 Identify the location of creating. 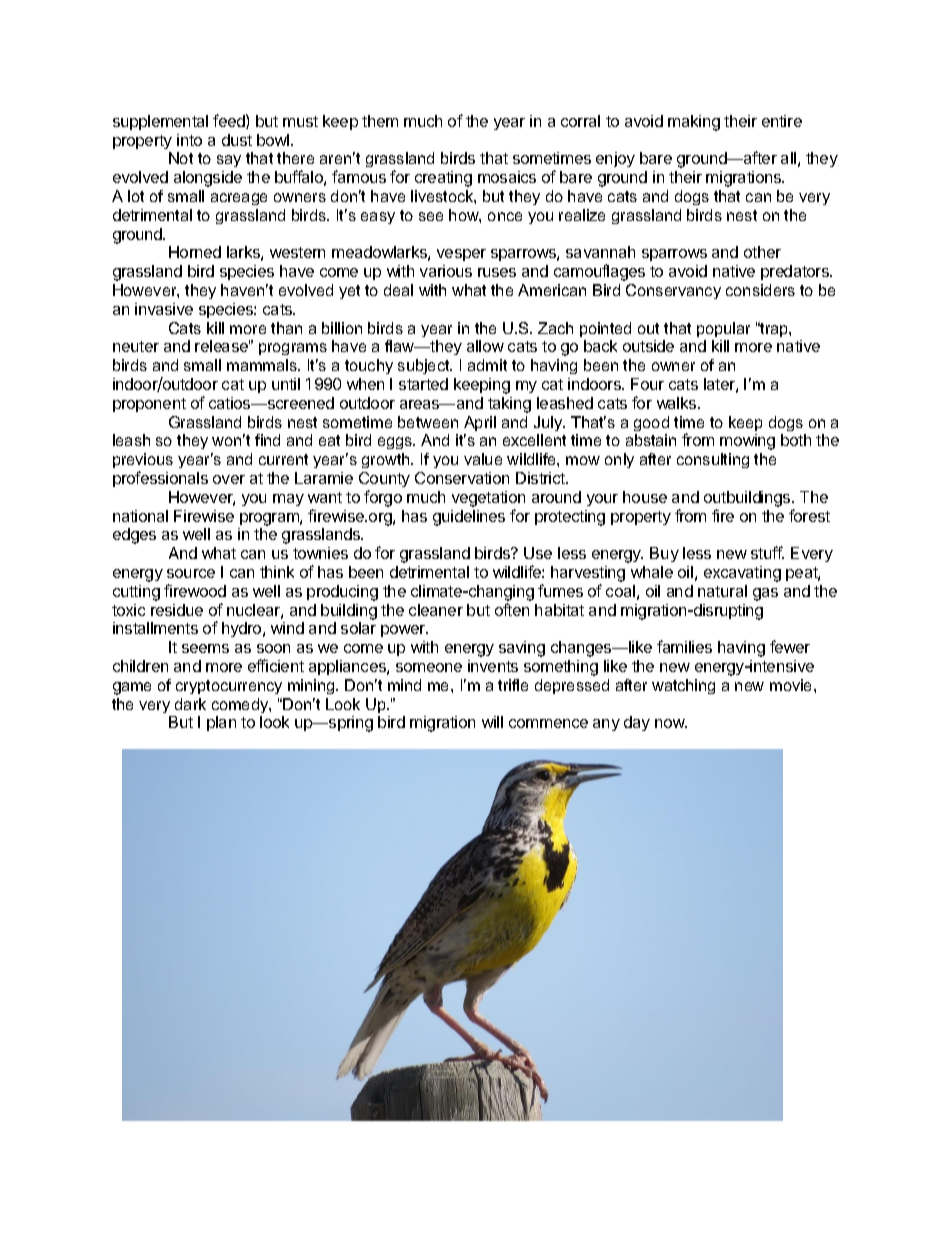
(443, 179).
